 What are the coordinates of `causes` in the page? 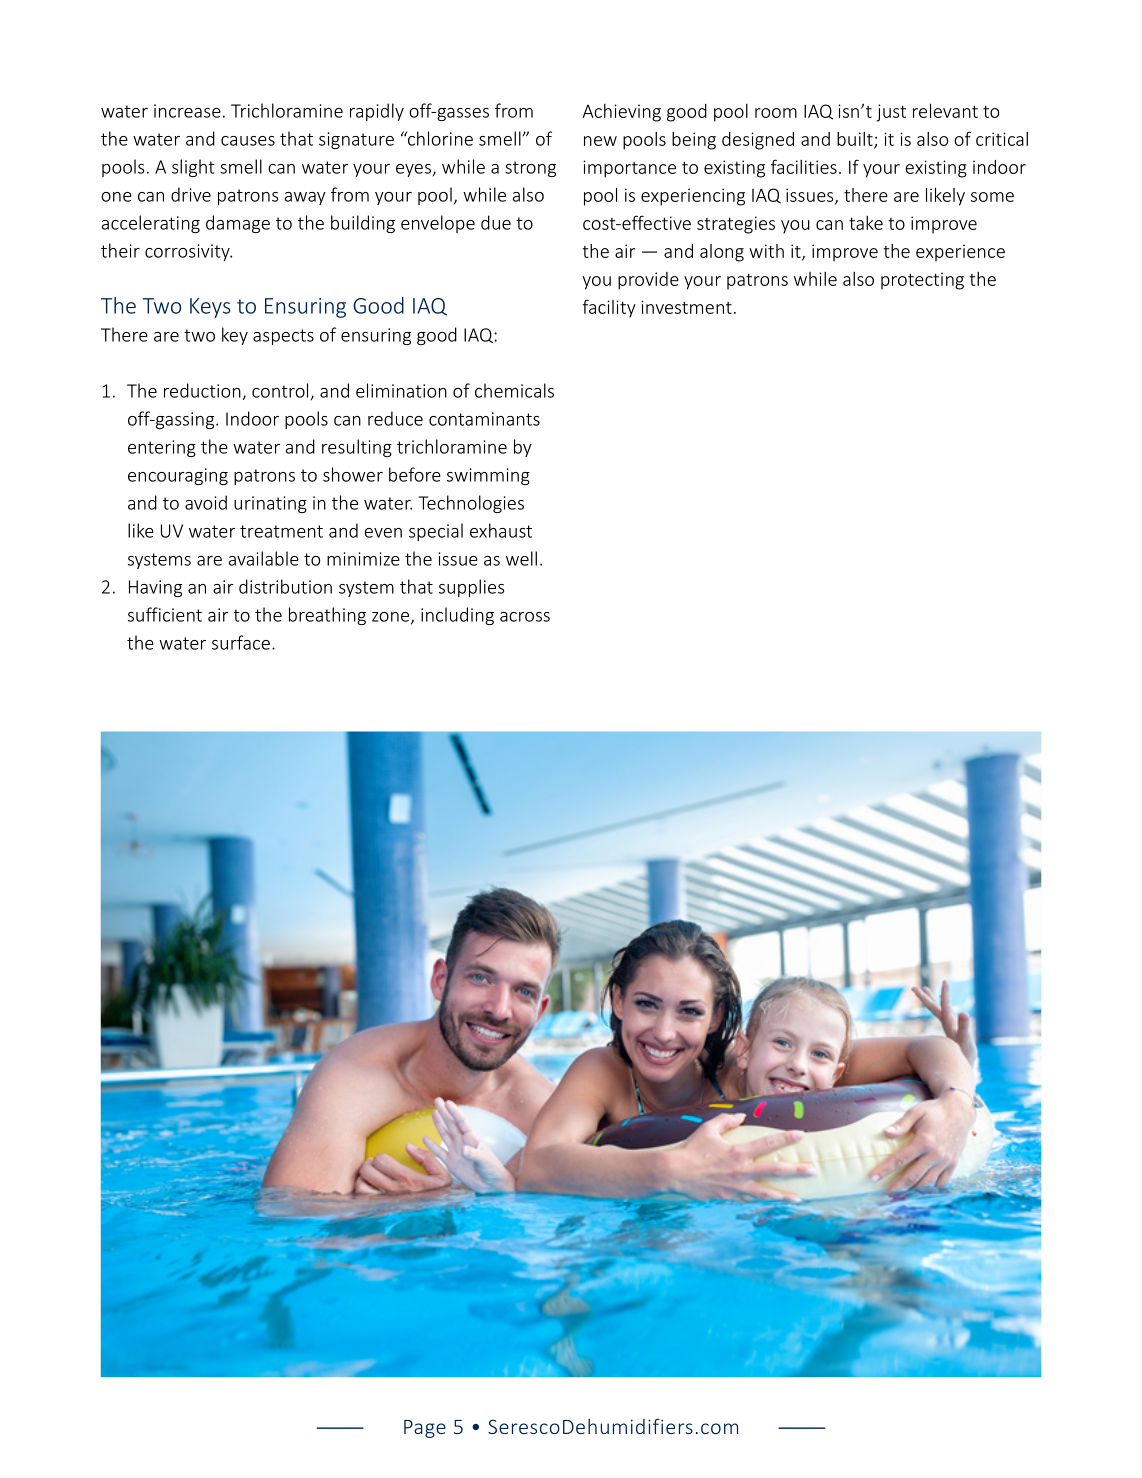 It's located at (248, 141).
